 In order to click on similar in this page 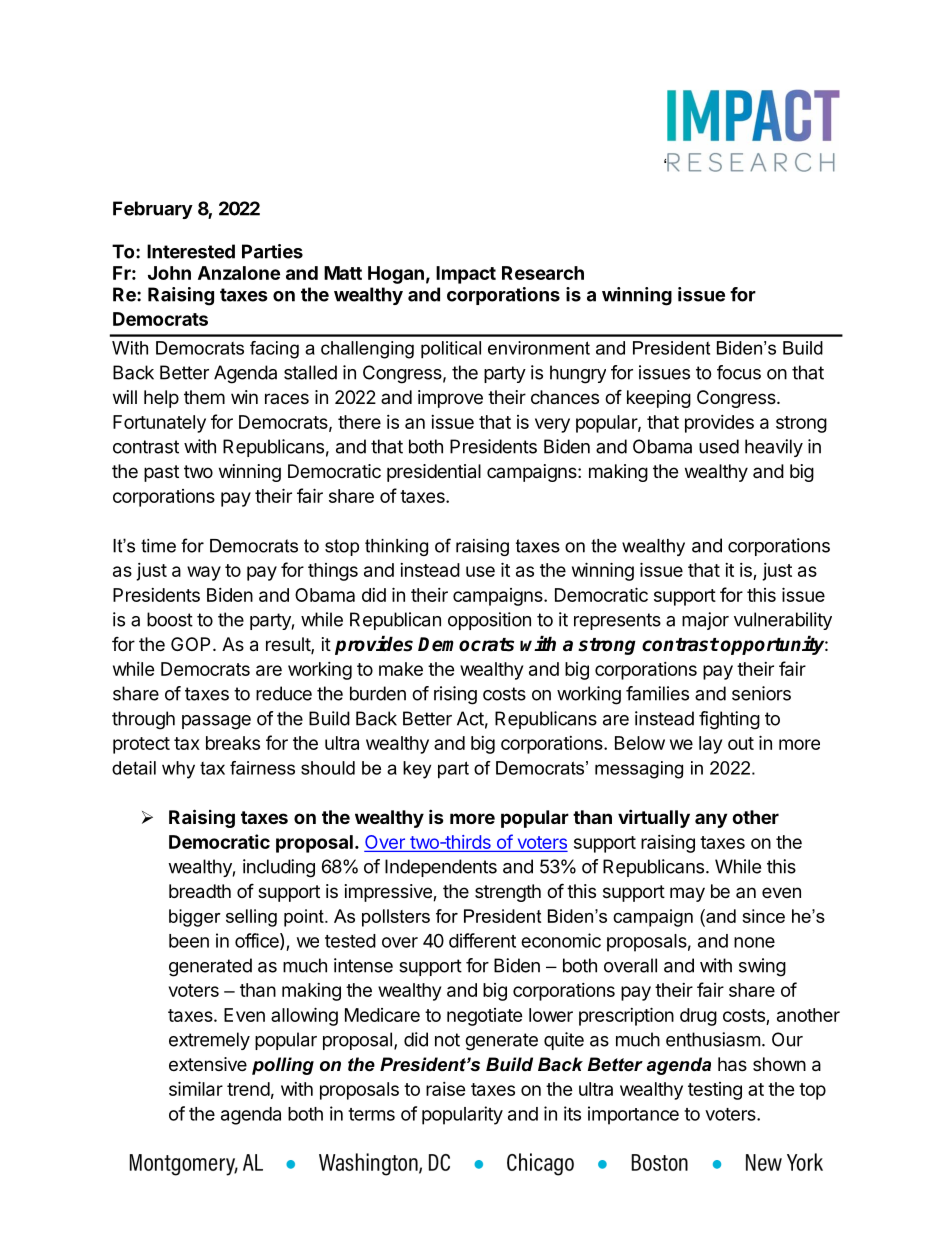, I will do `click(196, 1088)`.
